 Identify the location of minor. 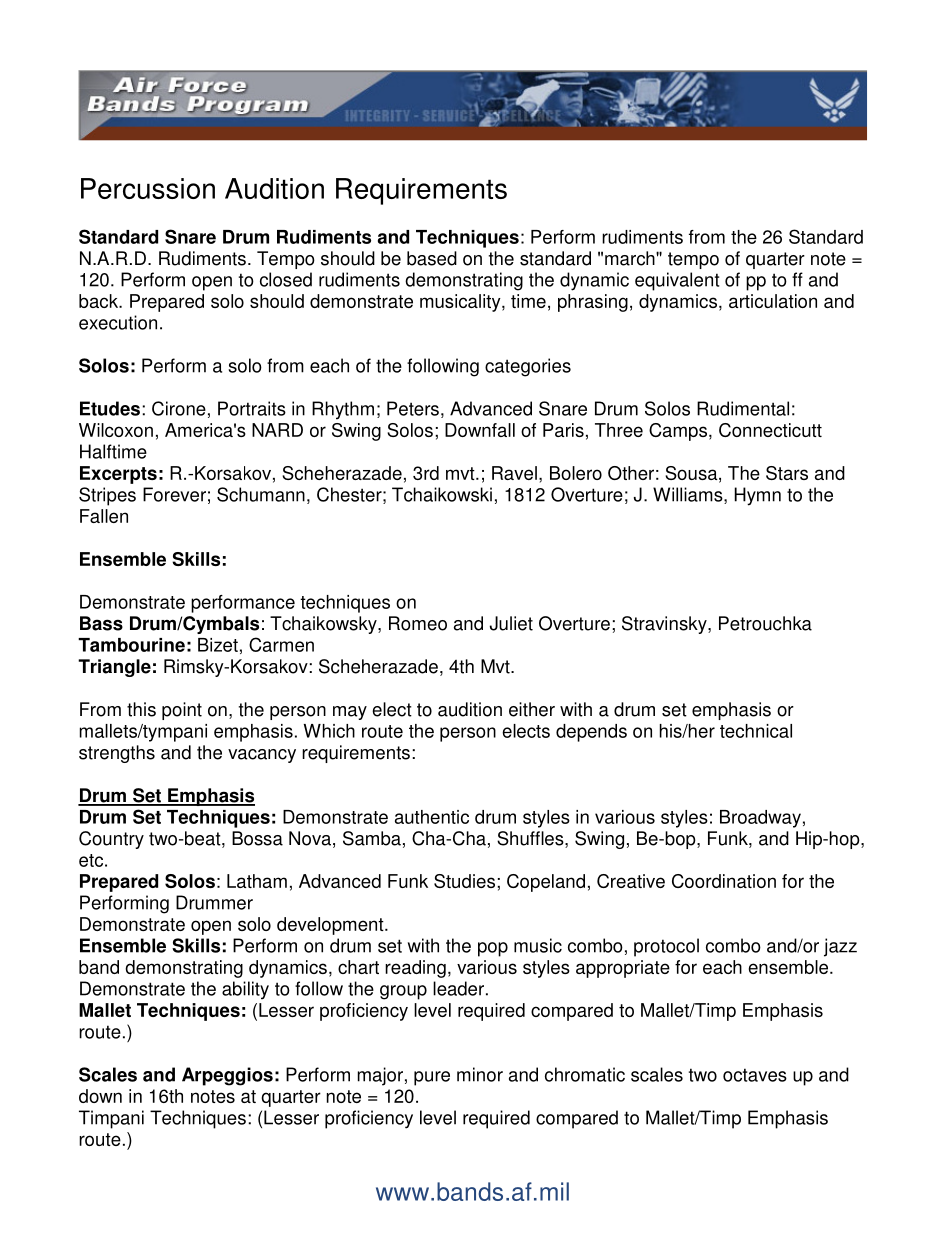
(480, 1074).
